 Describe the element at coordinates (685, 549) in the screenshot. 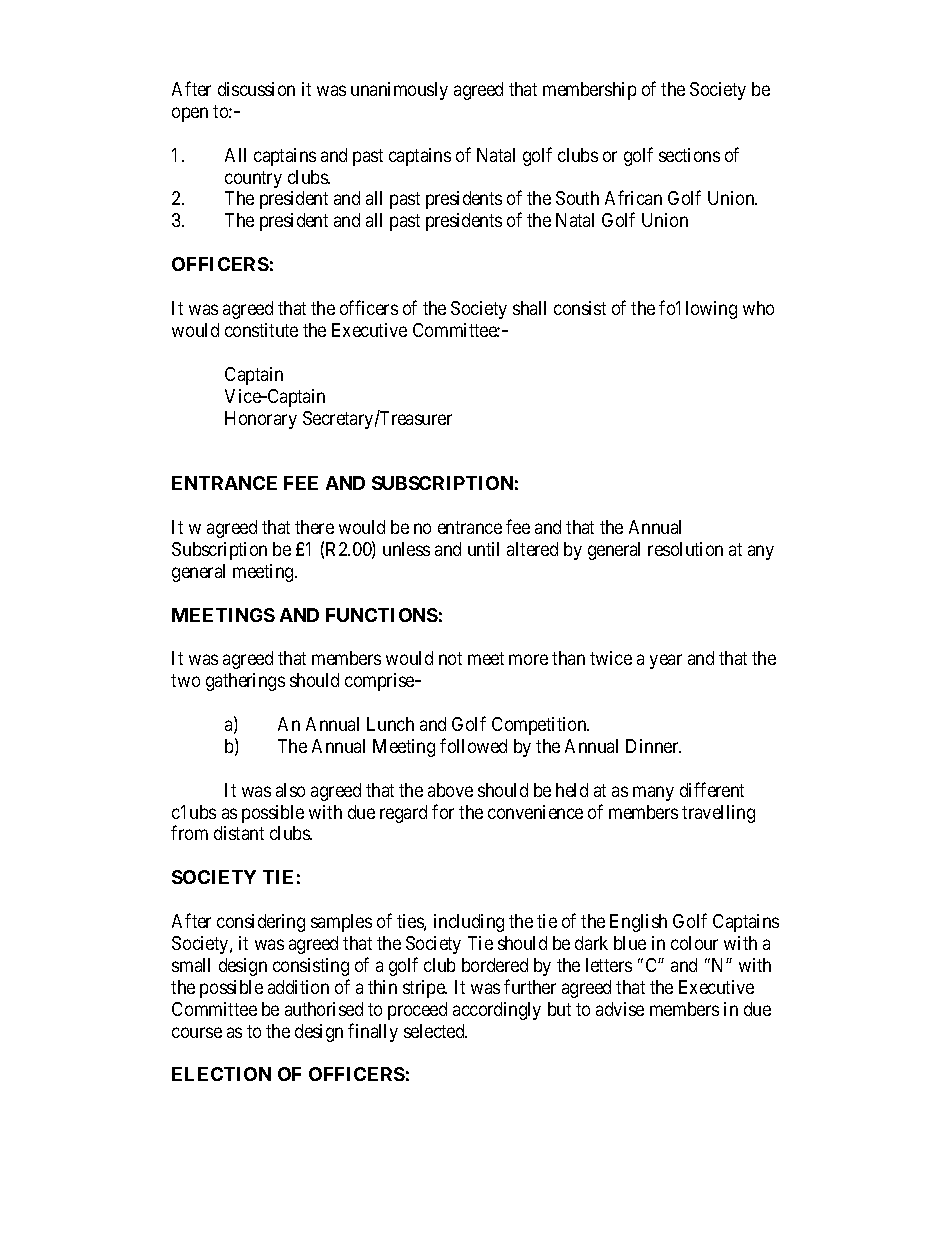

I see `resolution` at that location.
